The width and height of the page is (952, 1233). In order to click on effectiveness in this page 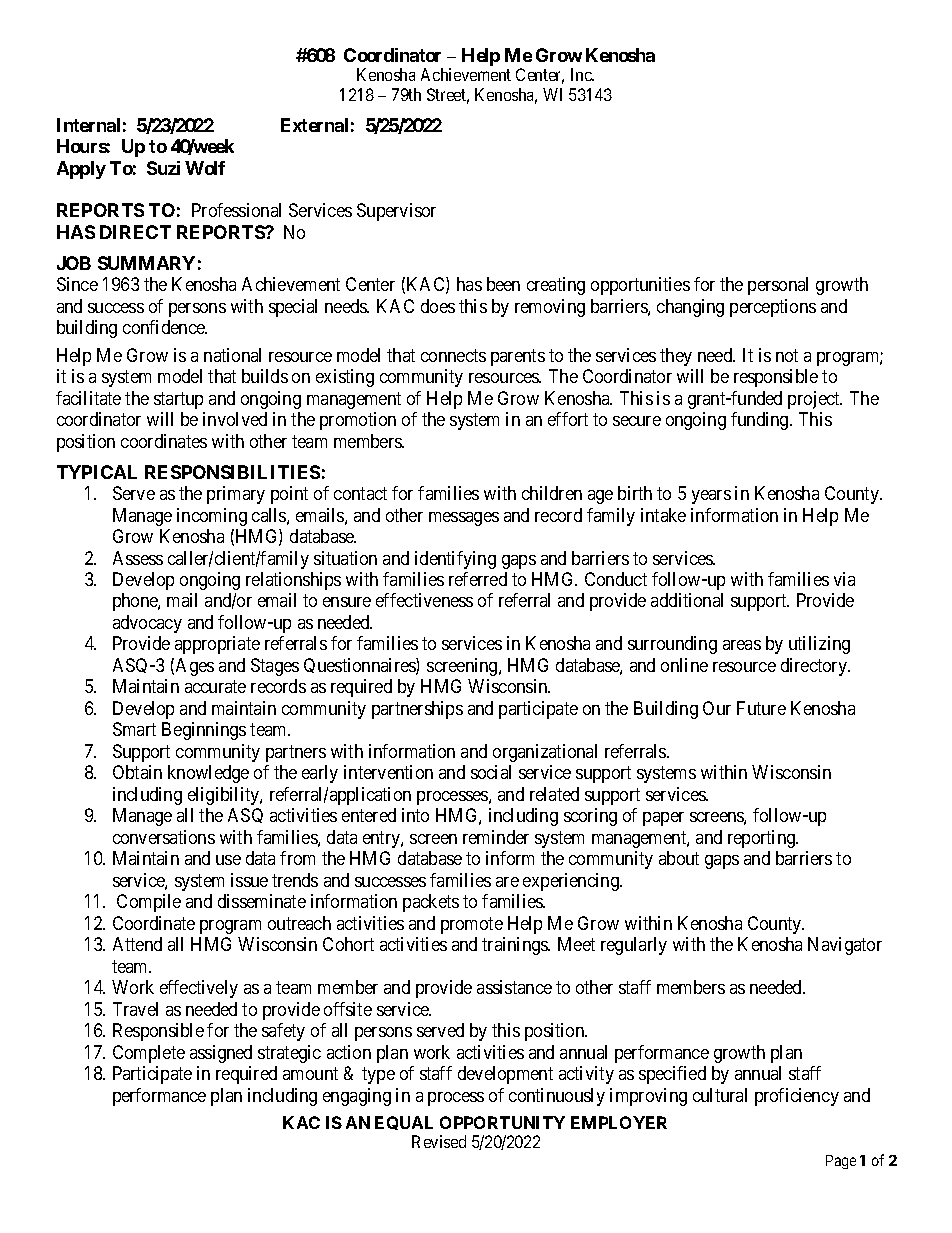, I will do `click(424, 600)`.
